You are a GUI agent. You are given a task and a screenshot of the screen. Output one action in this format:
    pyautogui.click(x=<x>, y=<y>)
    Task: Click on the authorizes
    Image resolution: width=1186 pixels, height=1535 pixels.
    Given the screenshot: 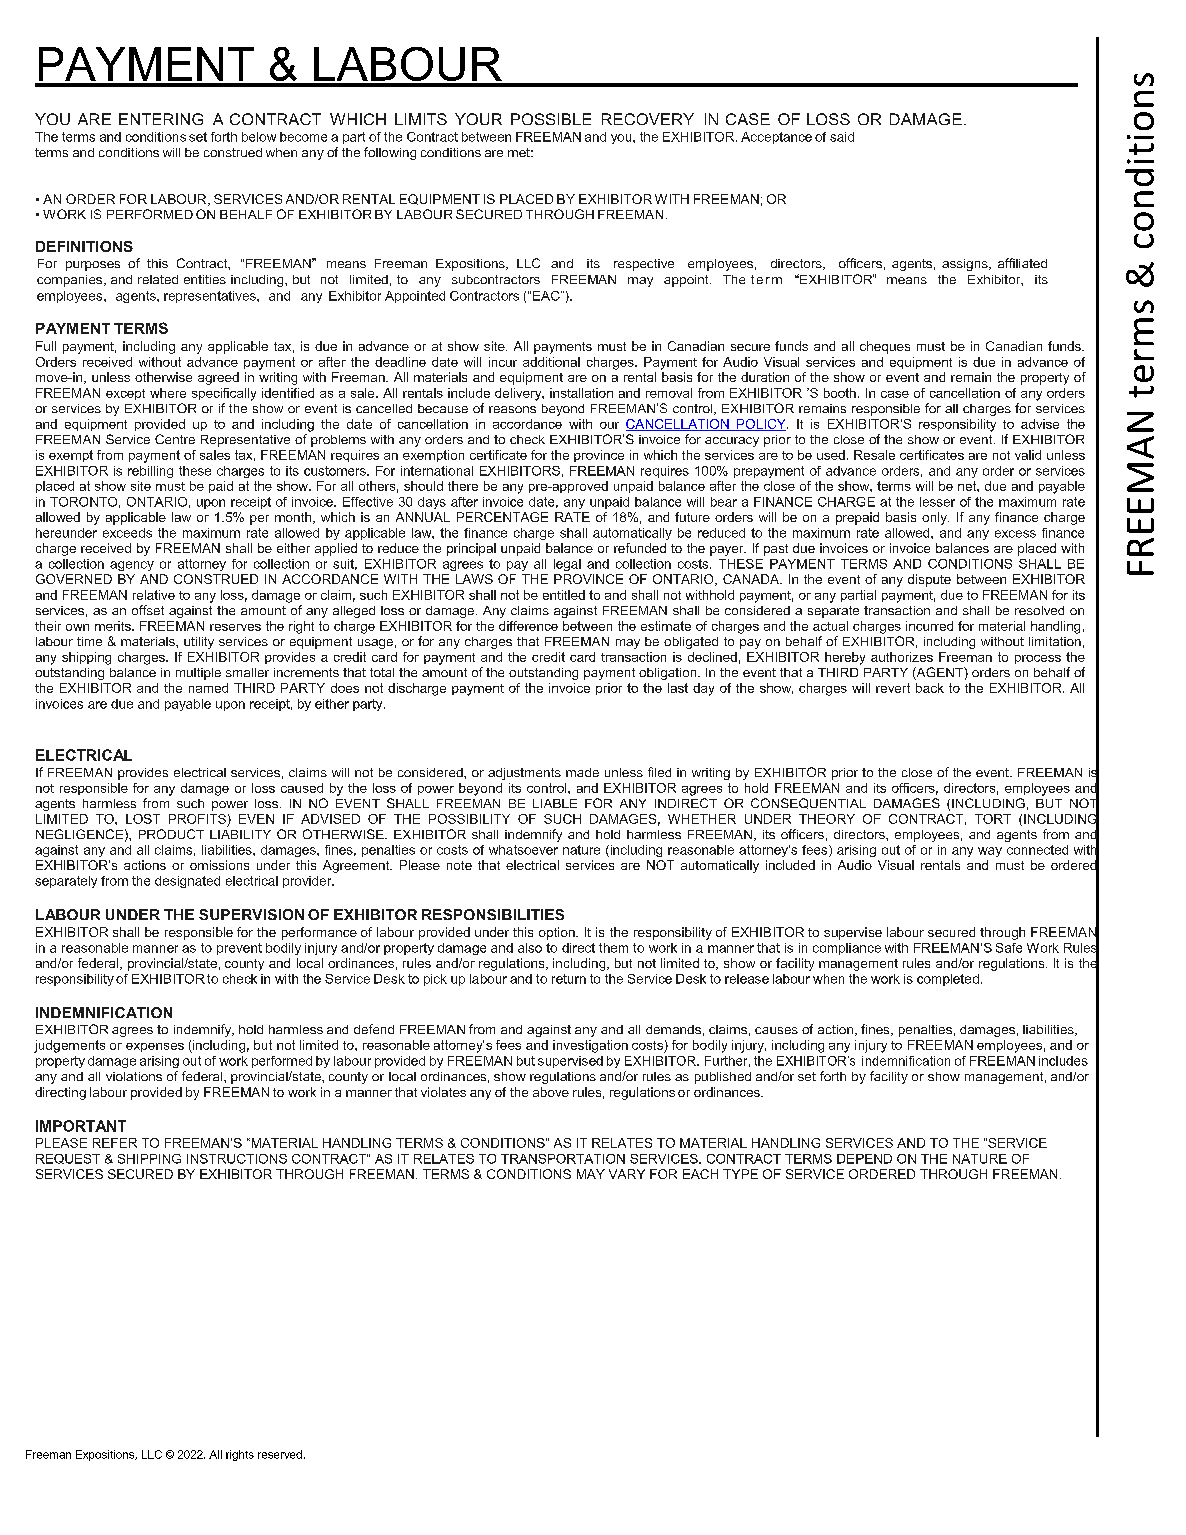 What is the action you would take?
    pyautogui.click(x=902, y=657)
